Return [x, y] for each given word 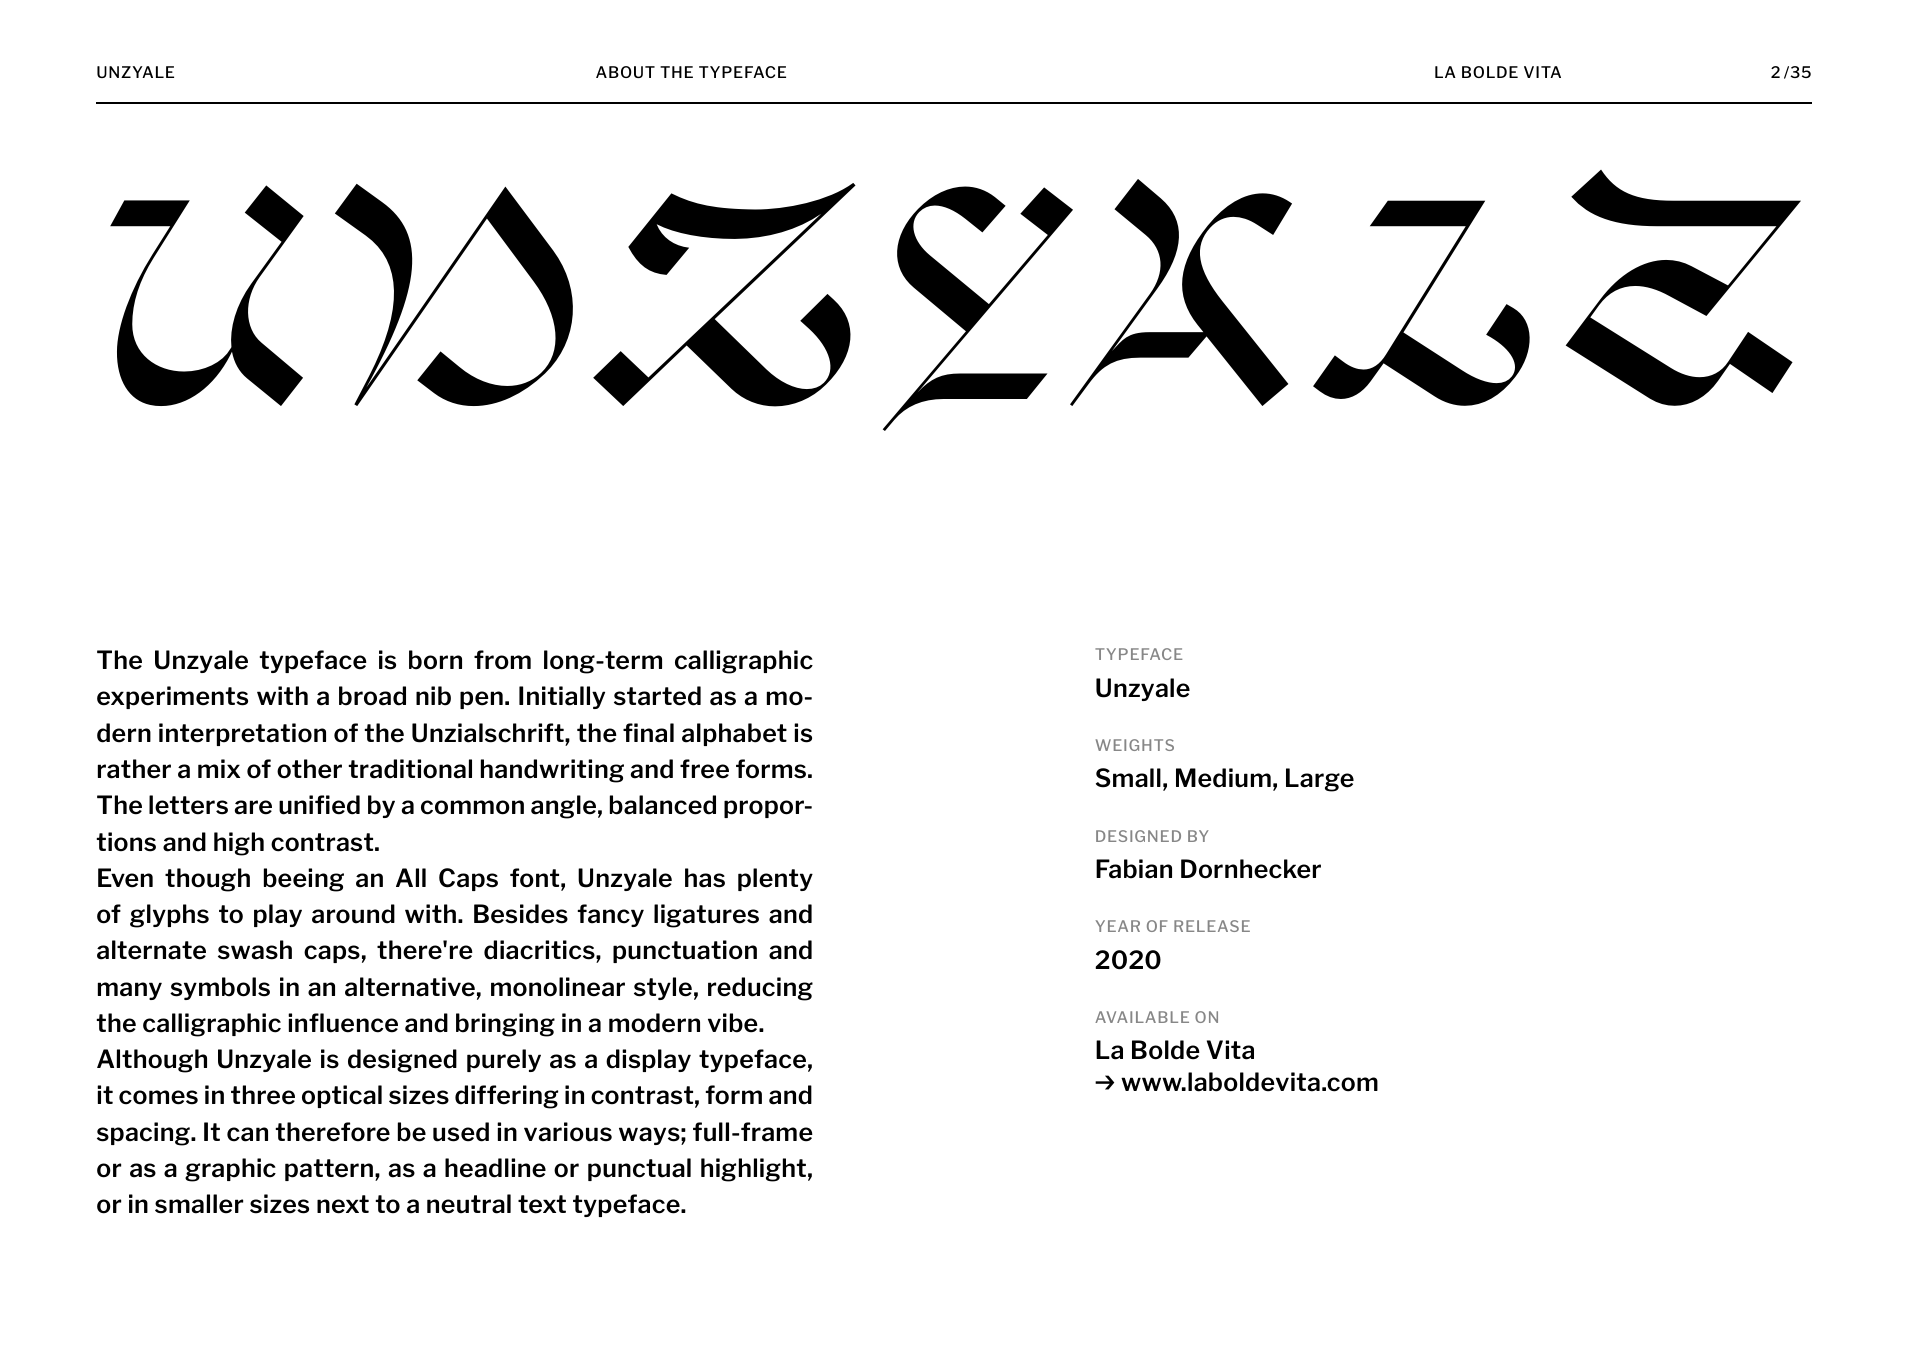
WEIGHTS [1135, 745]
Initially [562, 697]
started [657, 696]
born [435, 660]
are [253, 807]
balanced [663, 805]
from [502, 660]
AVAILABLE [1142, 1017]
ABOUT [625, 72]
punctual [639, 1169]
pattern [329, 1170]
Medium [1223, 778]
